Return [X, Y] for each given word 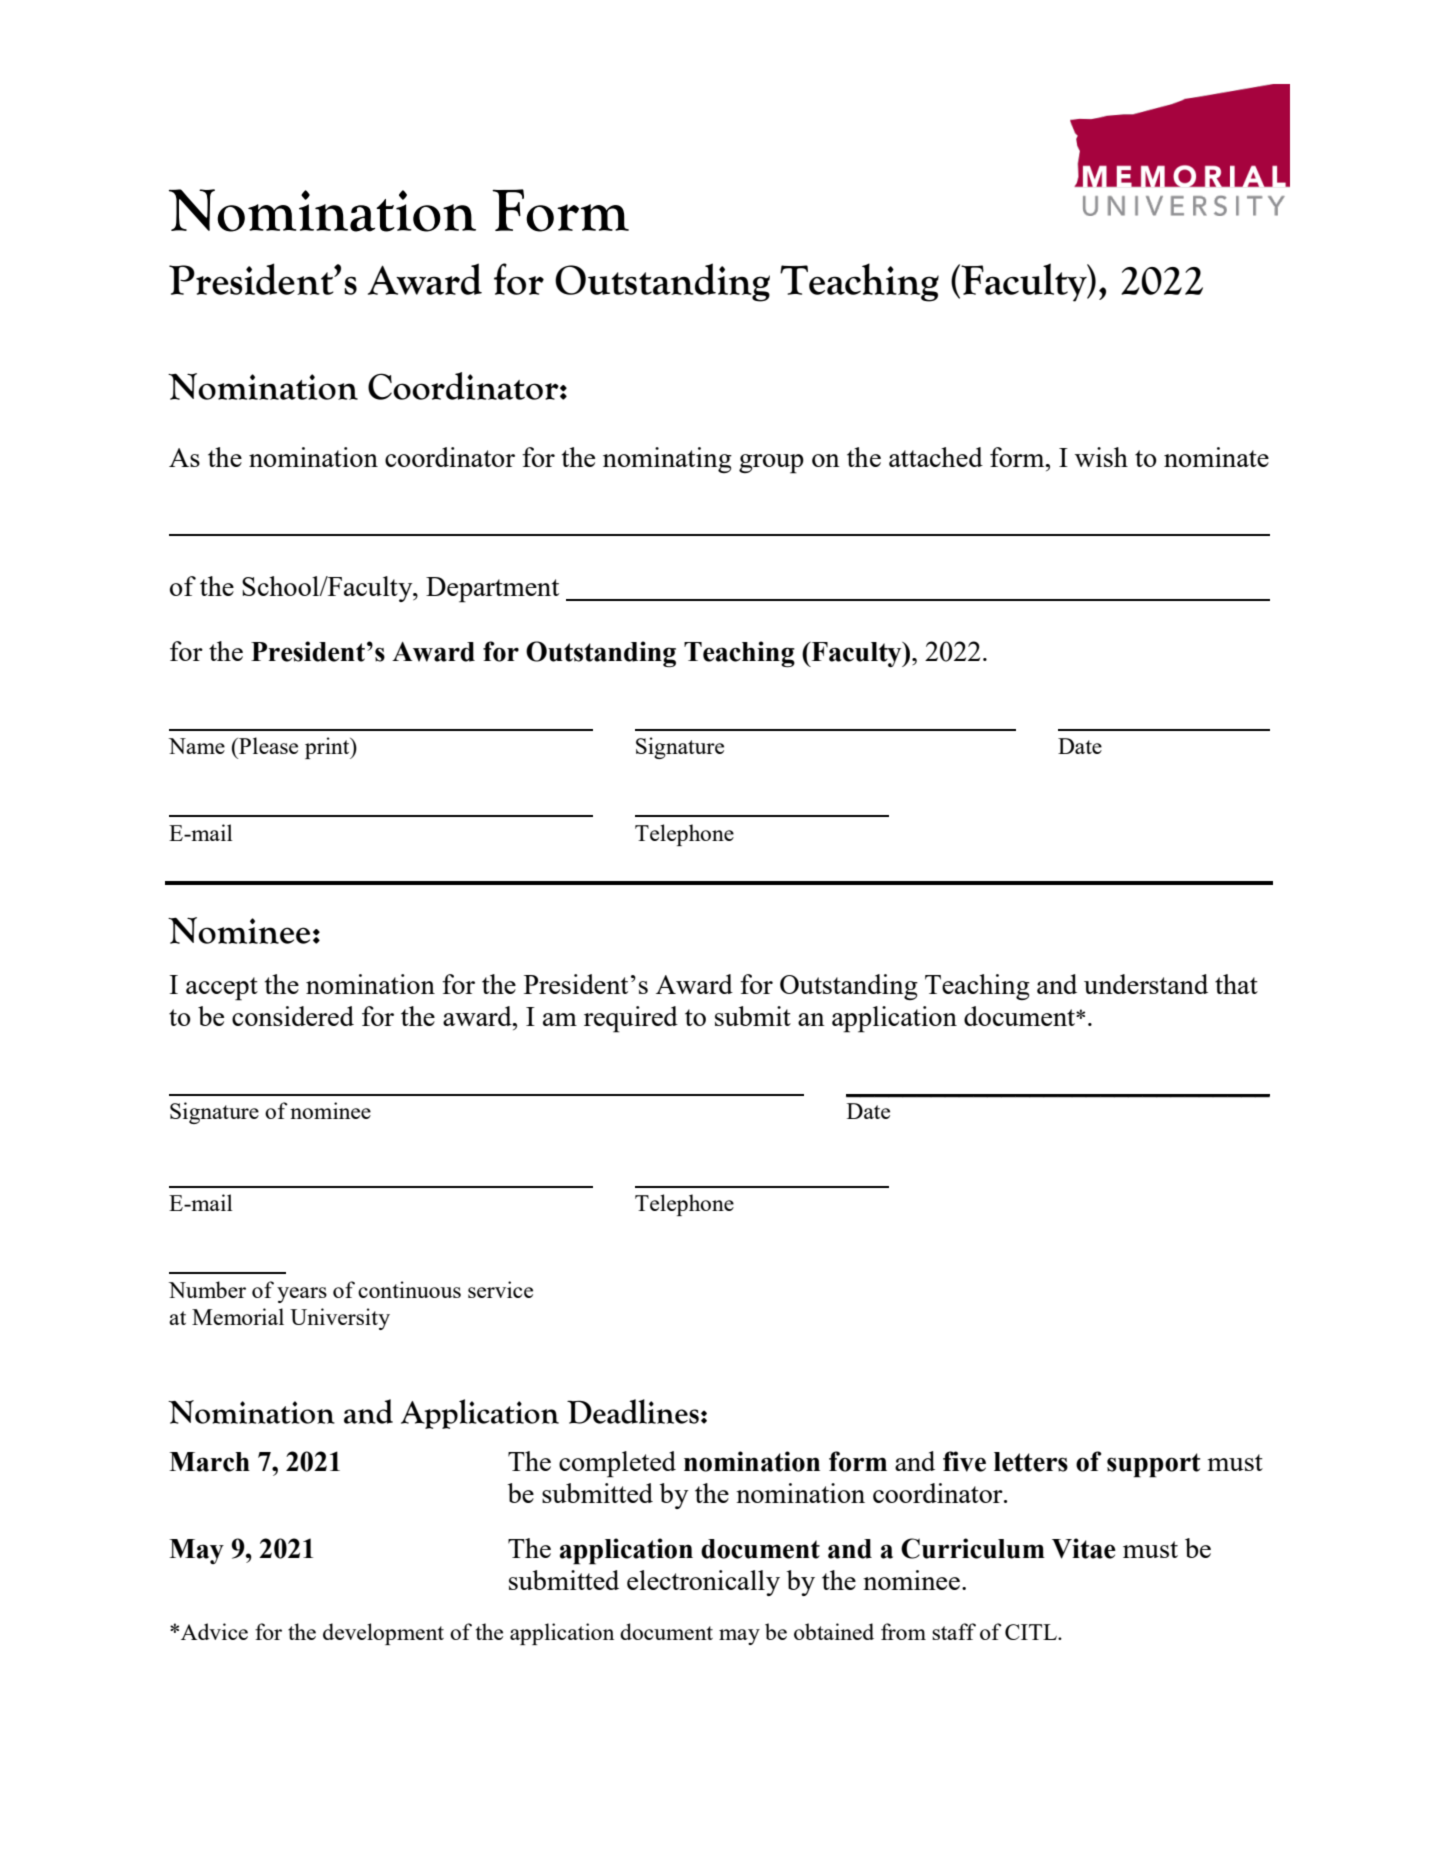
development [383, 1634]
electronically [703, 1583]
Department [492, 590]
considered [293, 1016]
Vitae [1084, 1548]
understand [1146, 984]
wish [1101, 457]
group [771, 464]
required [631, 1019]
